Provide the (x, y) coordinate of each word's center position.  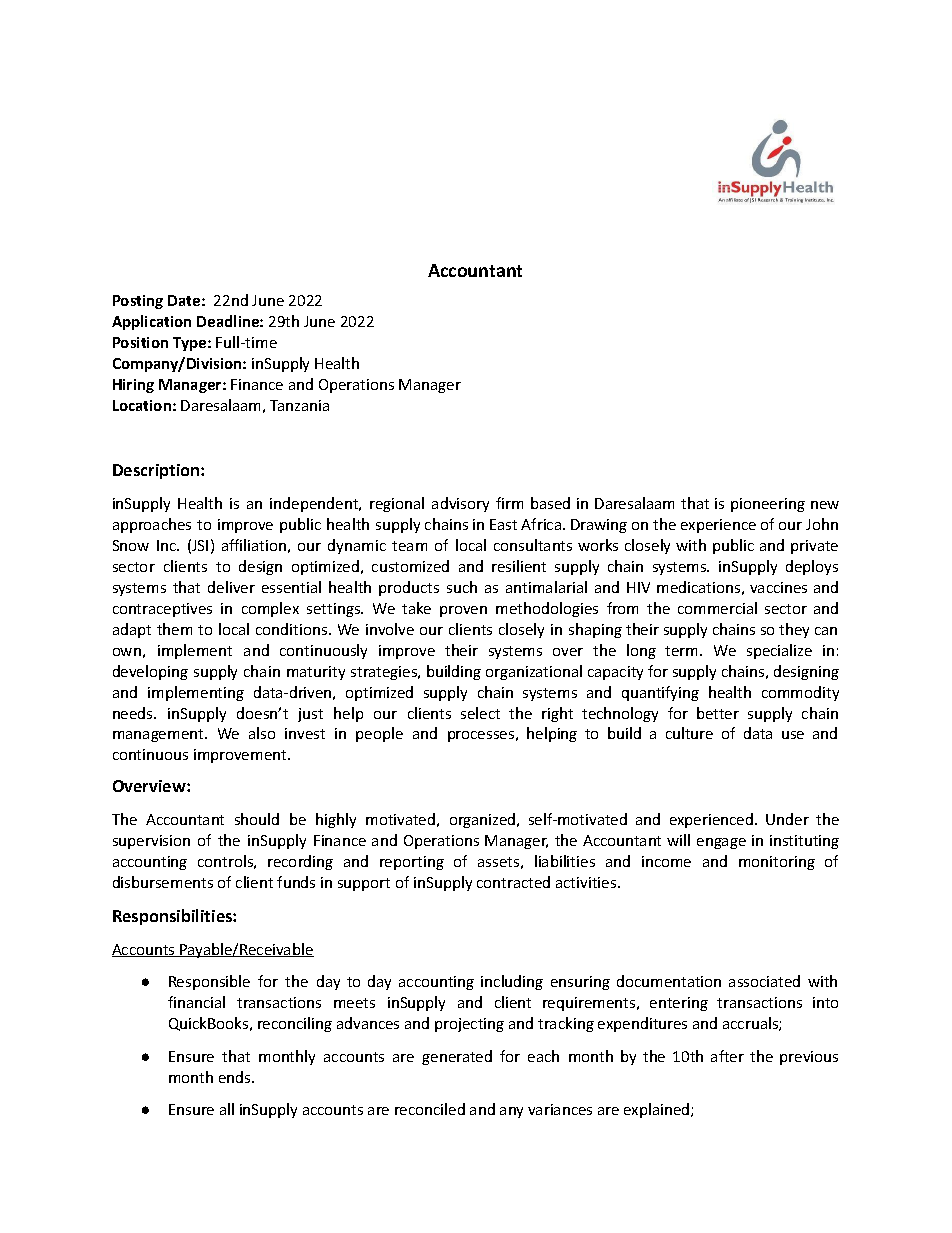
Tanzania (299, 405)
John (822, 524)
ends (236, 1077)
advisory (460, 504)
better (718, 713)
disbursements (163, 882)
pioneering (768, 505)
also (262, 733)
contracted (513, 882)
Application (151, 322)
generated (457, 1057)
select (480, 713)
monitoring (777, 863)
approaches (152, 525)
